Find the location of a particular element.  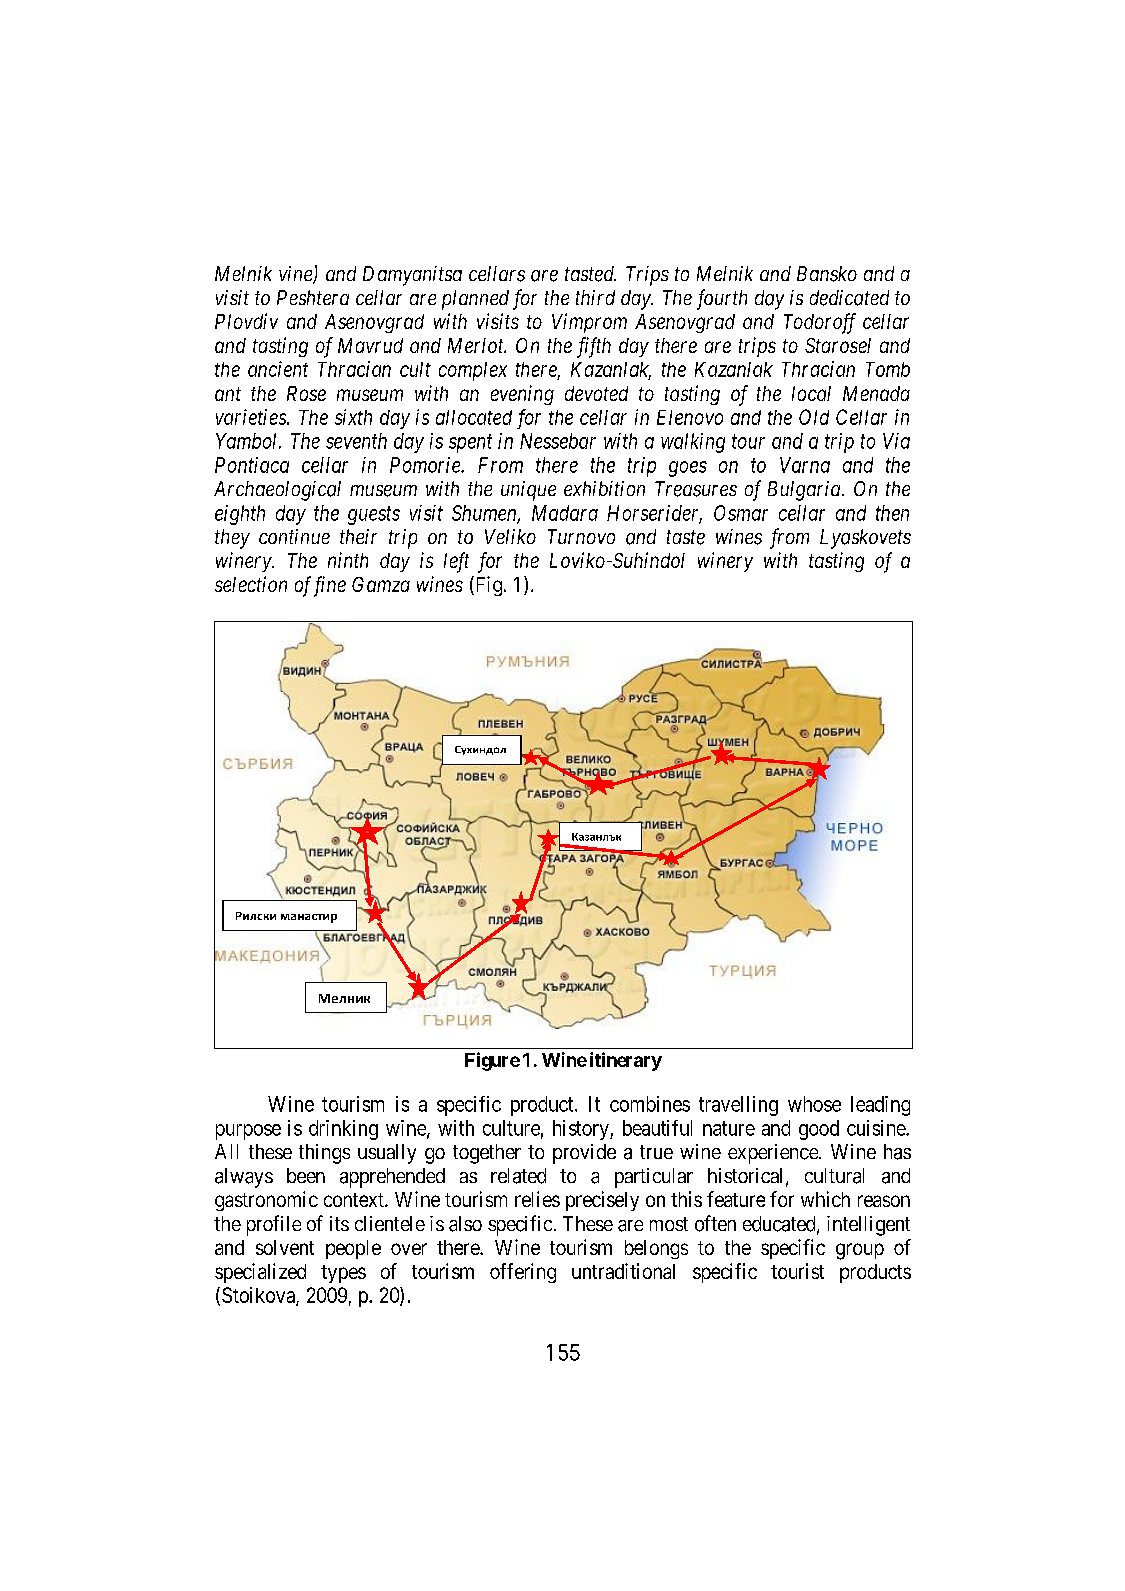

fine is located at coordinates (327, 586).
